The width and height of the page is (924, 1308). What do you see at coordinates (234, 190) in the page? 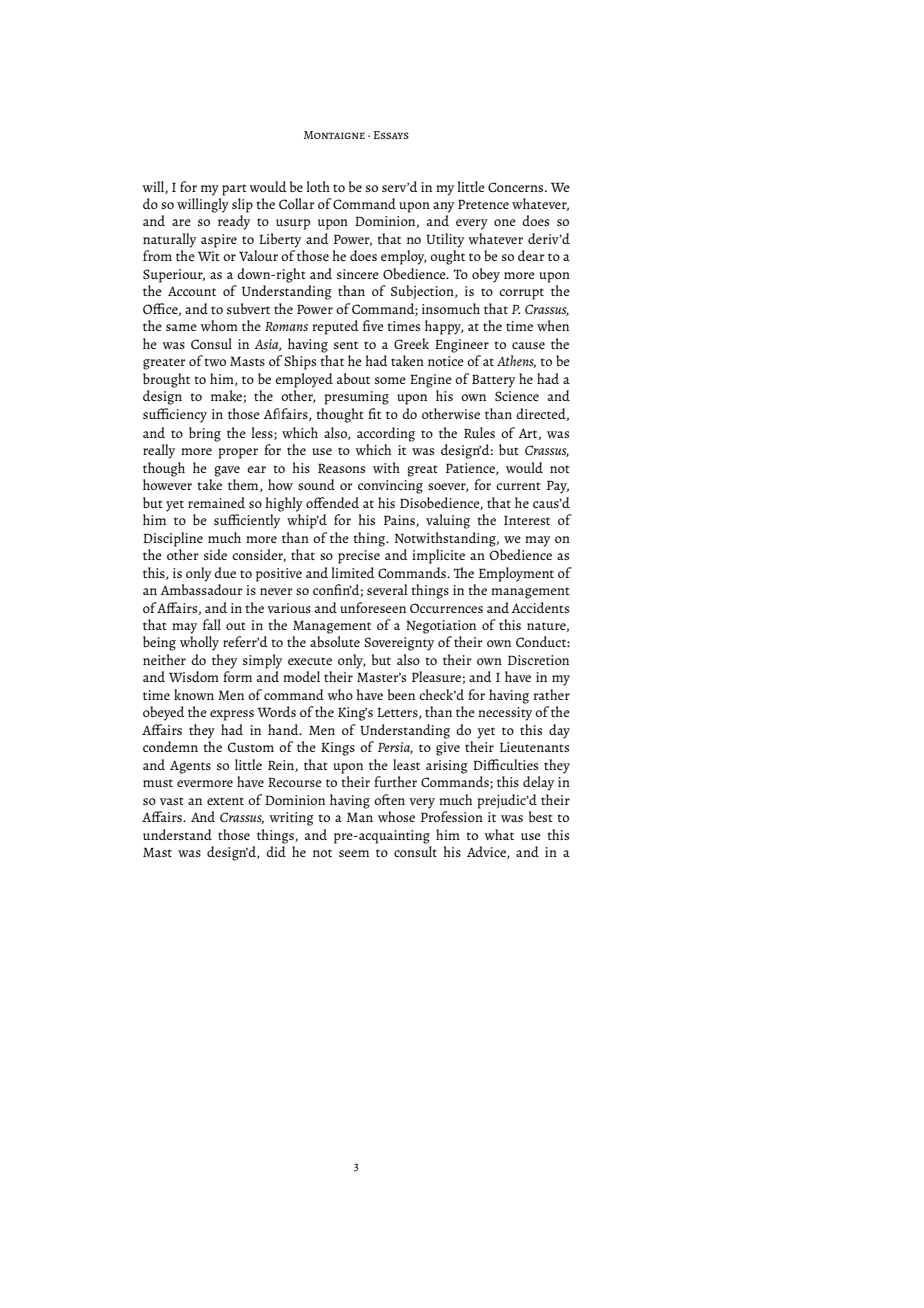
I see `part` at bounding box center [234, 190].
